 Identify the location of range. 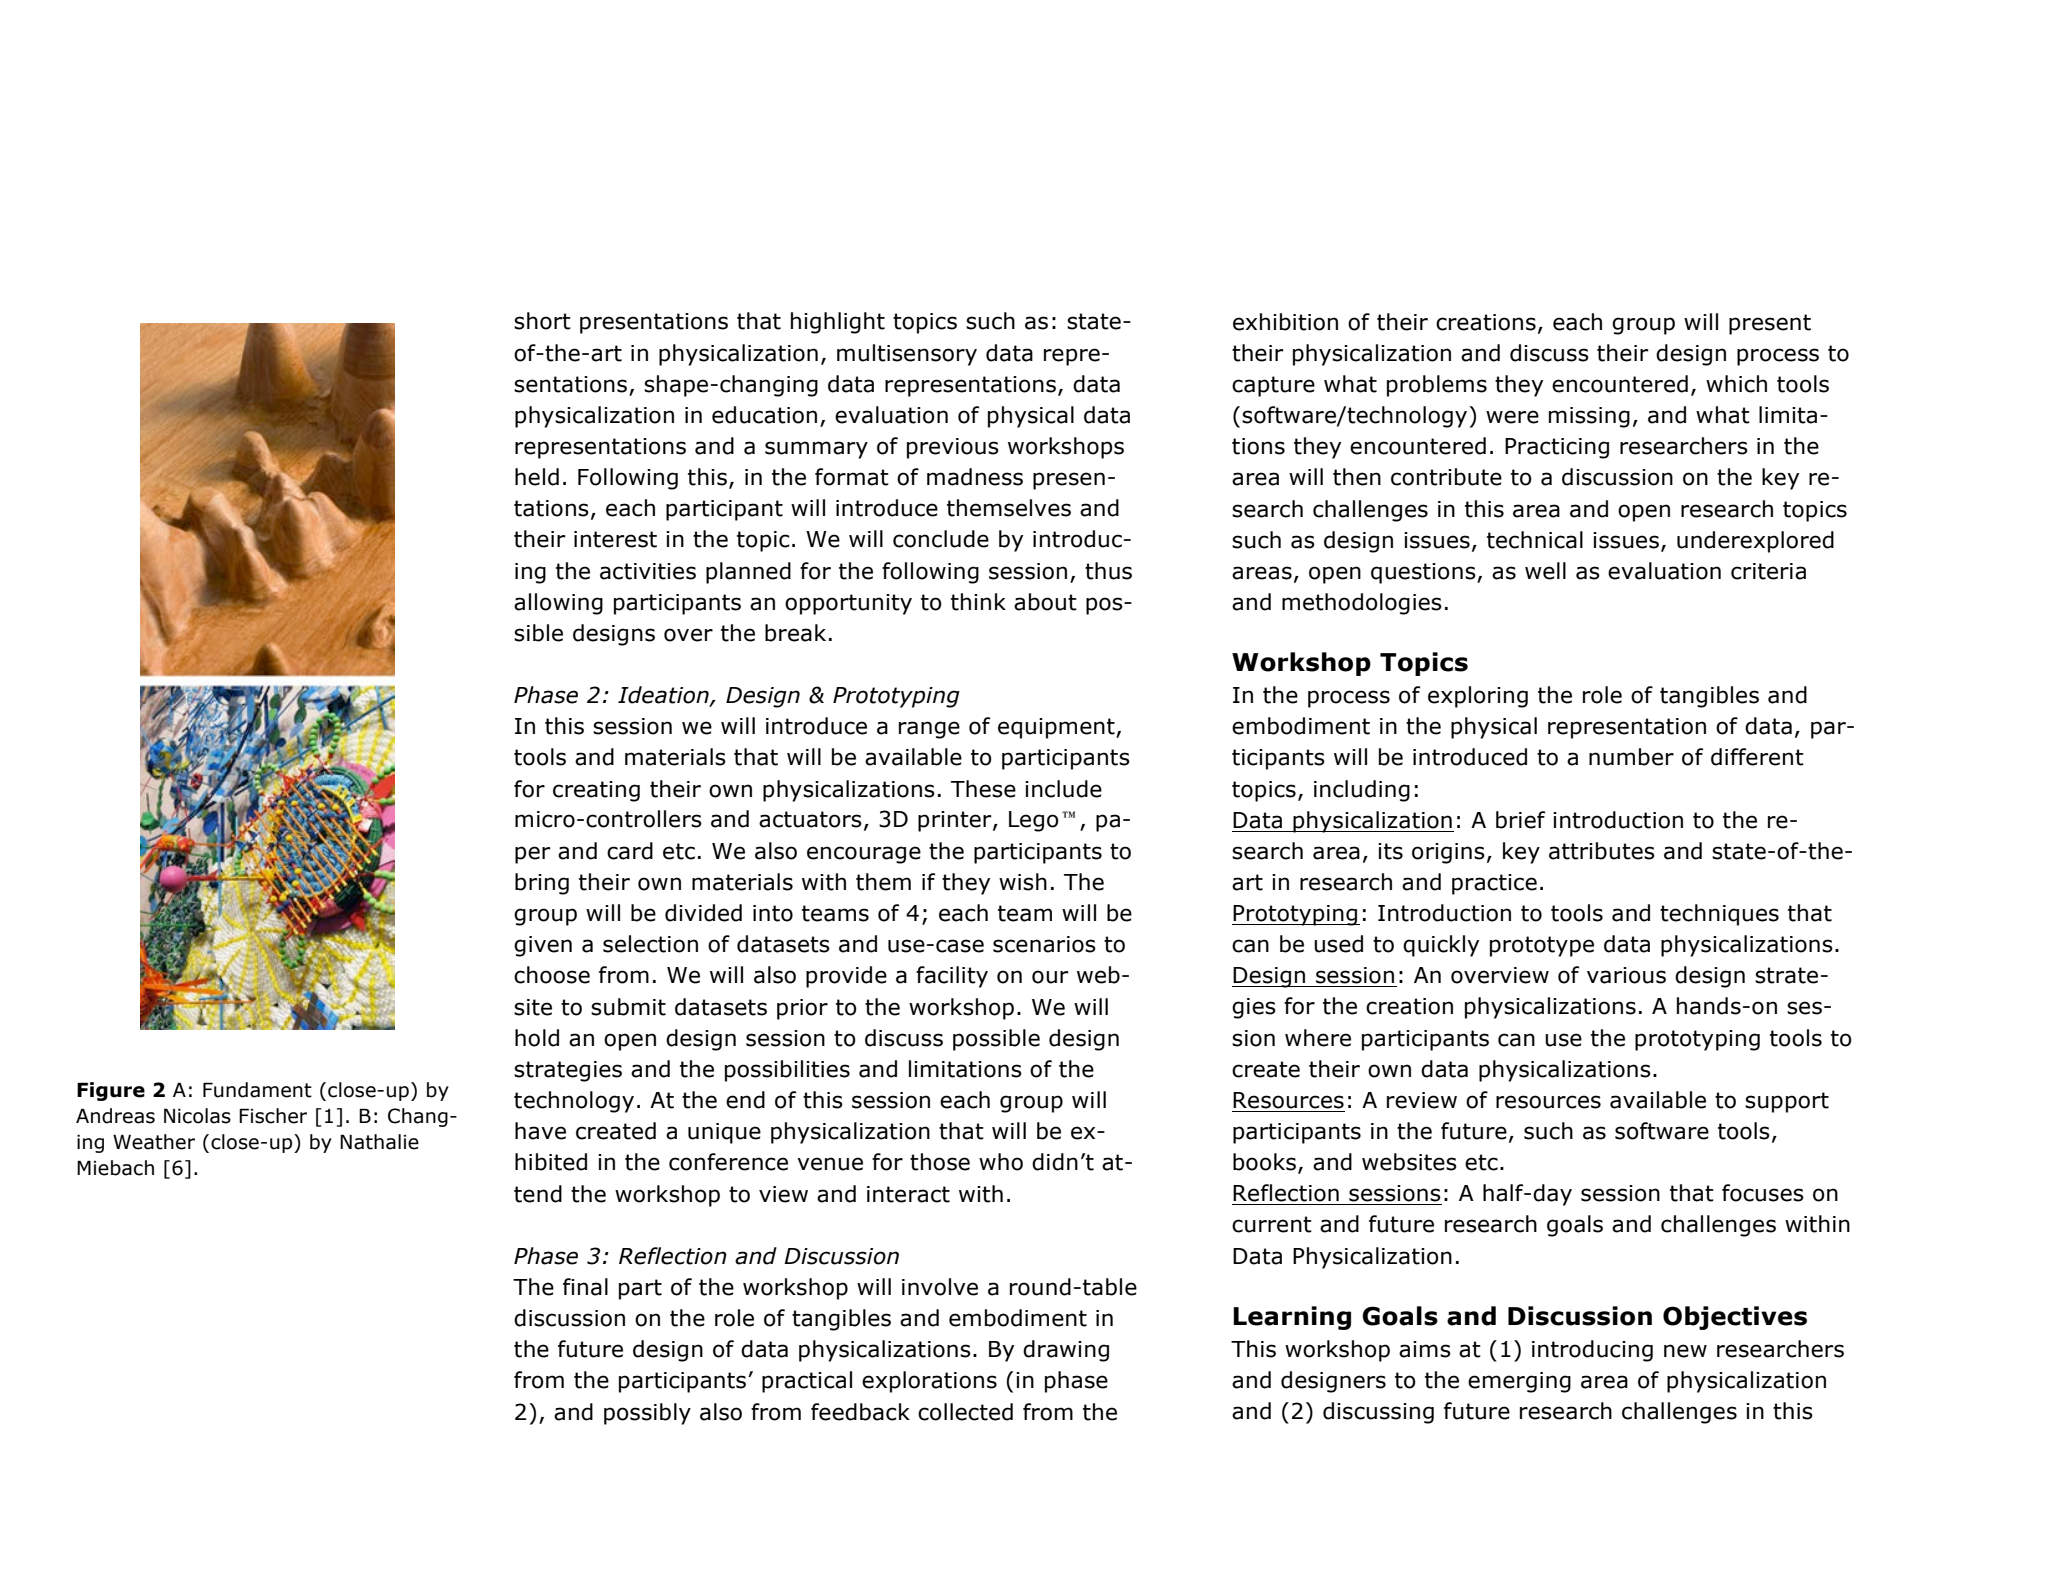
(929, 730).
